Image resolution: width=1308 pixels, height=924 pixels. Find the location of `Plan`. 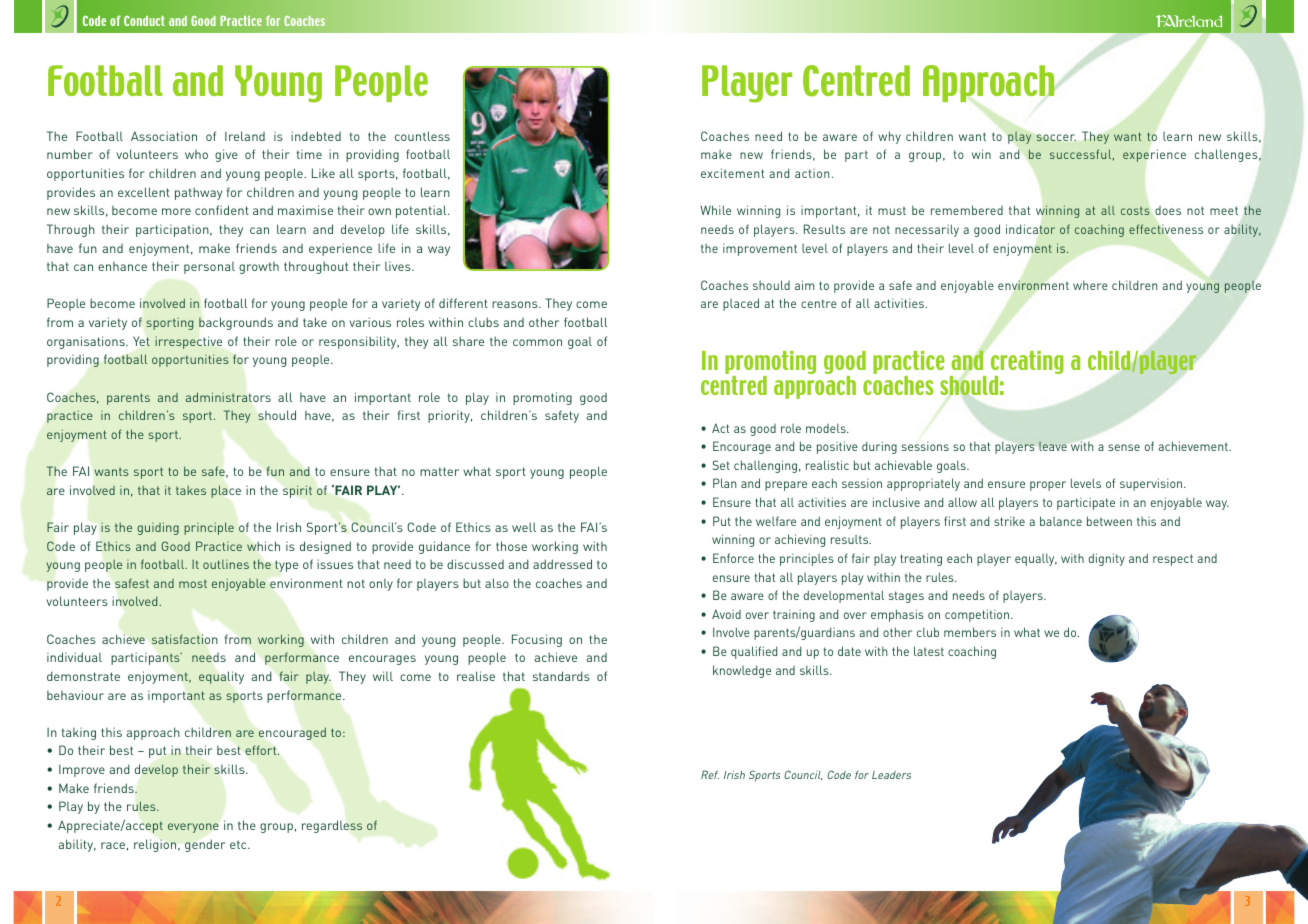

Plan is located at coordinates (724, 483).
